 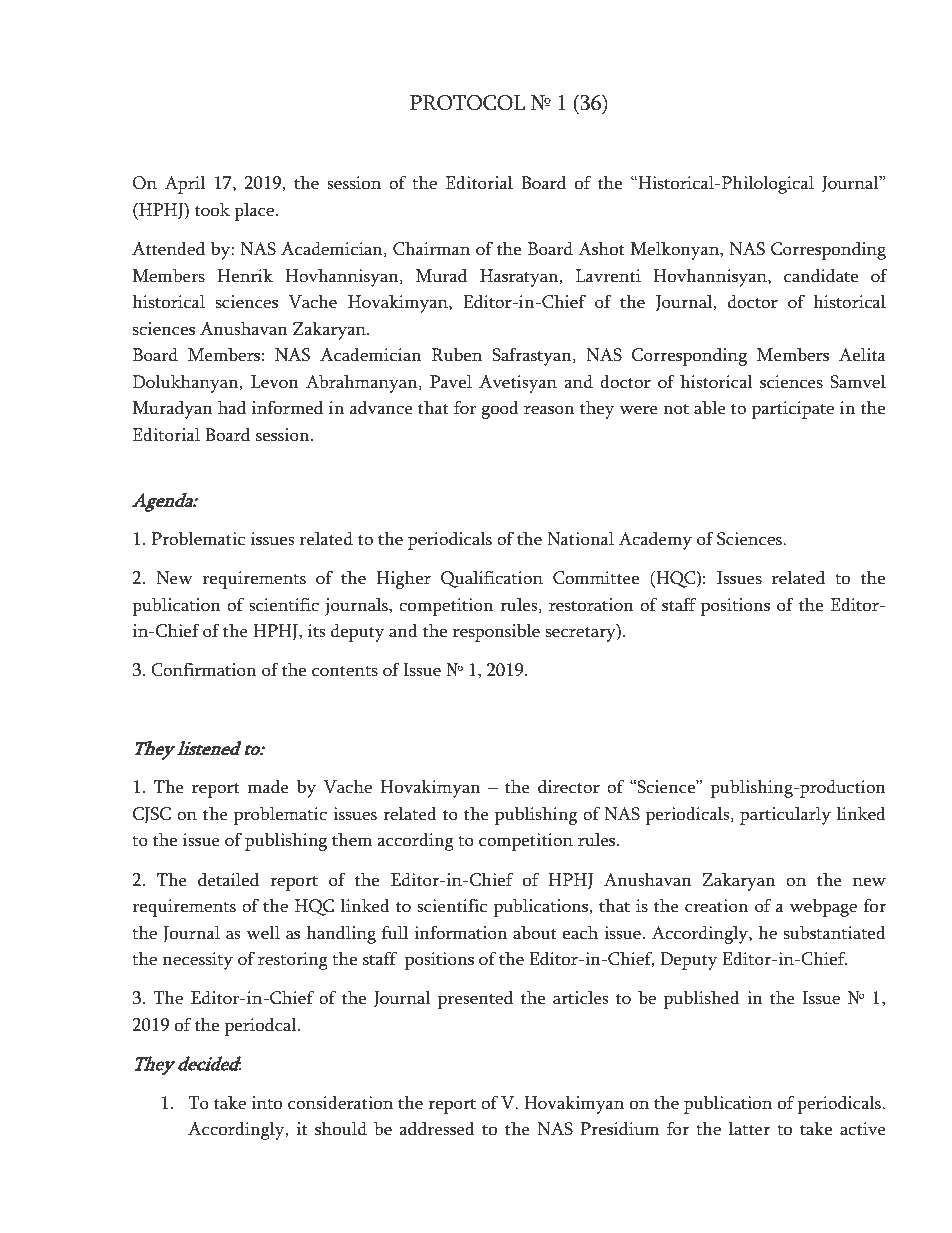 What do you see at coordinates (821, 276) in the document?
I see `candidate` at bounding box center [821, 276].
